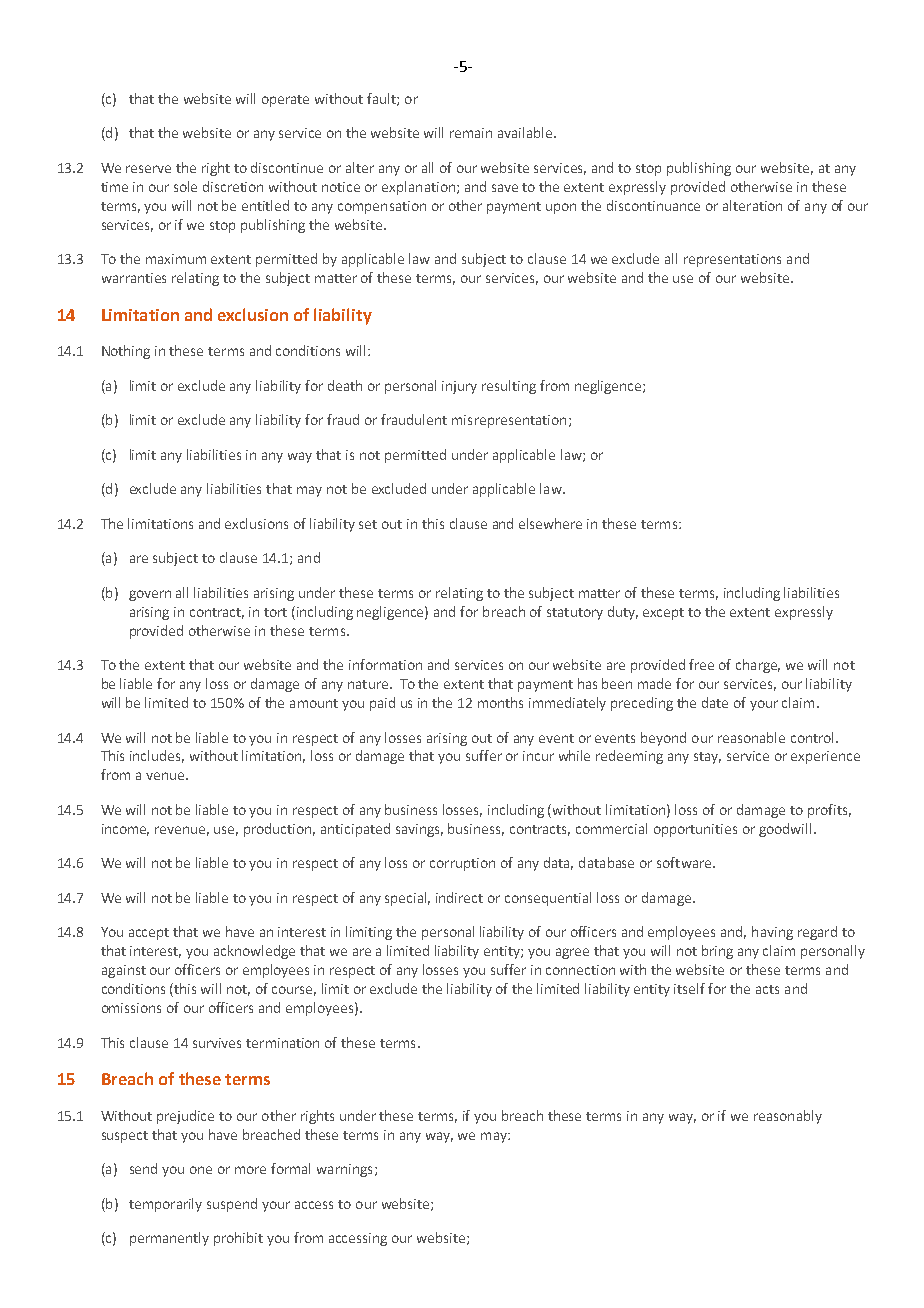 The width and height of the screenshot is (924, 1308). What do you see at coordinates (232, 1205) in the screenshot?
I see `suspend` at bounding box center [232, 1205].
